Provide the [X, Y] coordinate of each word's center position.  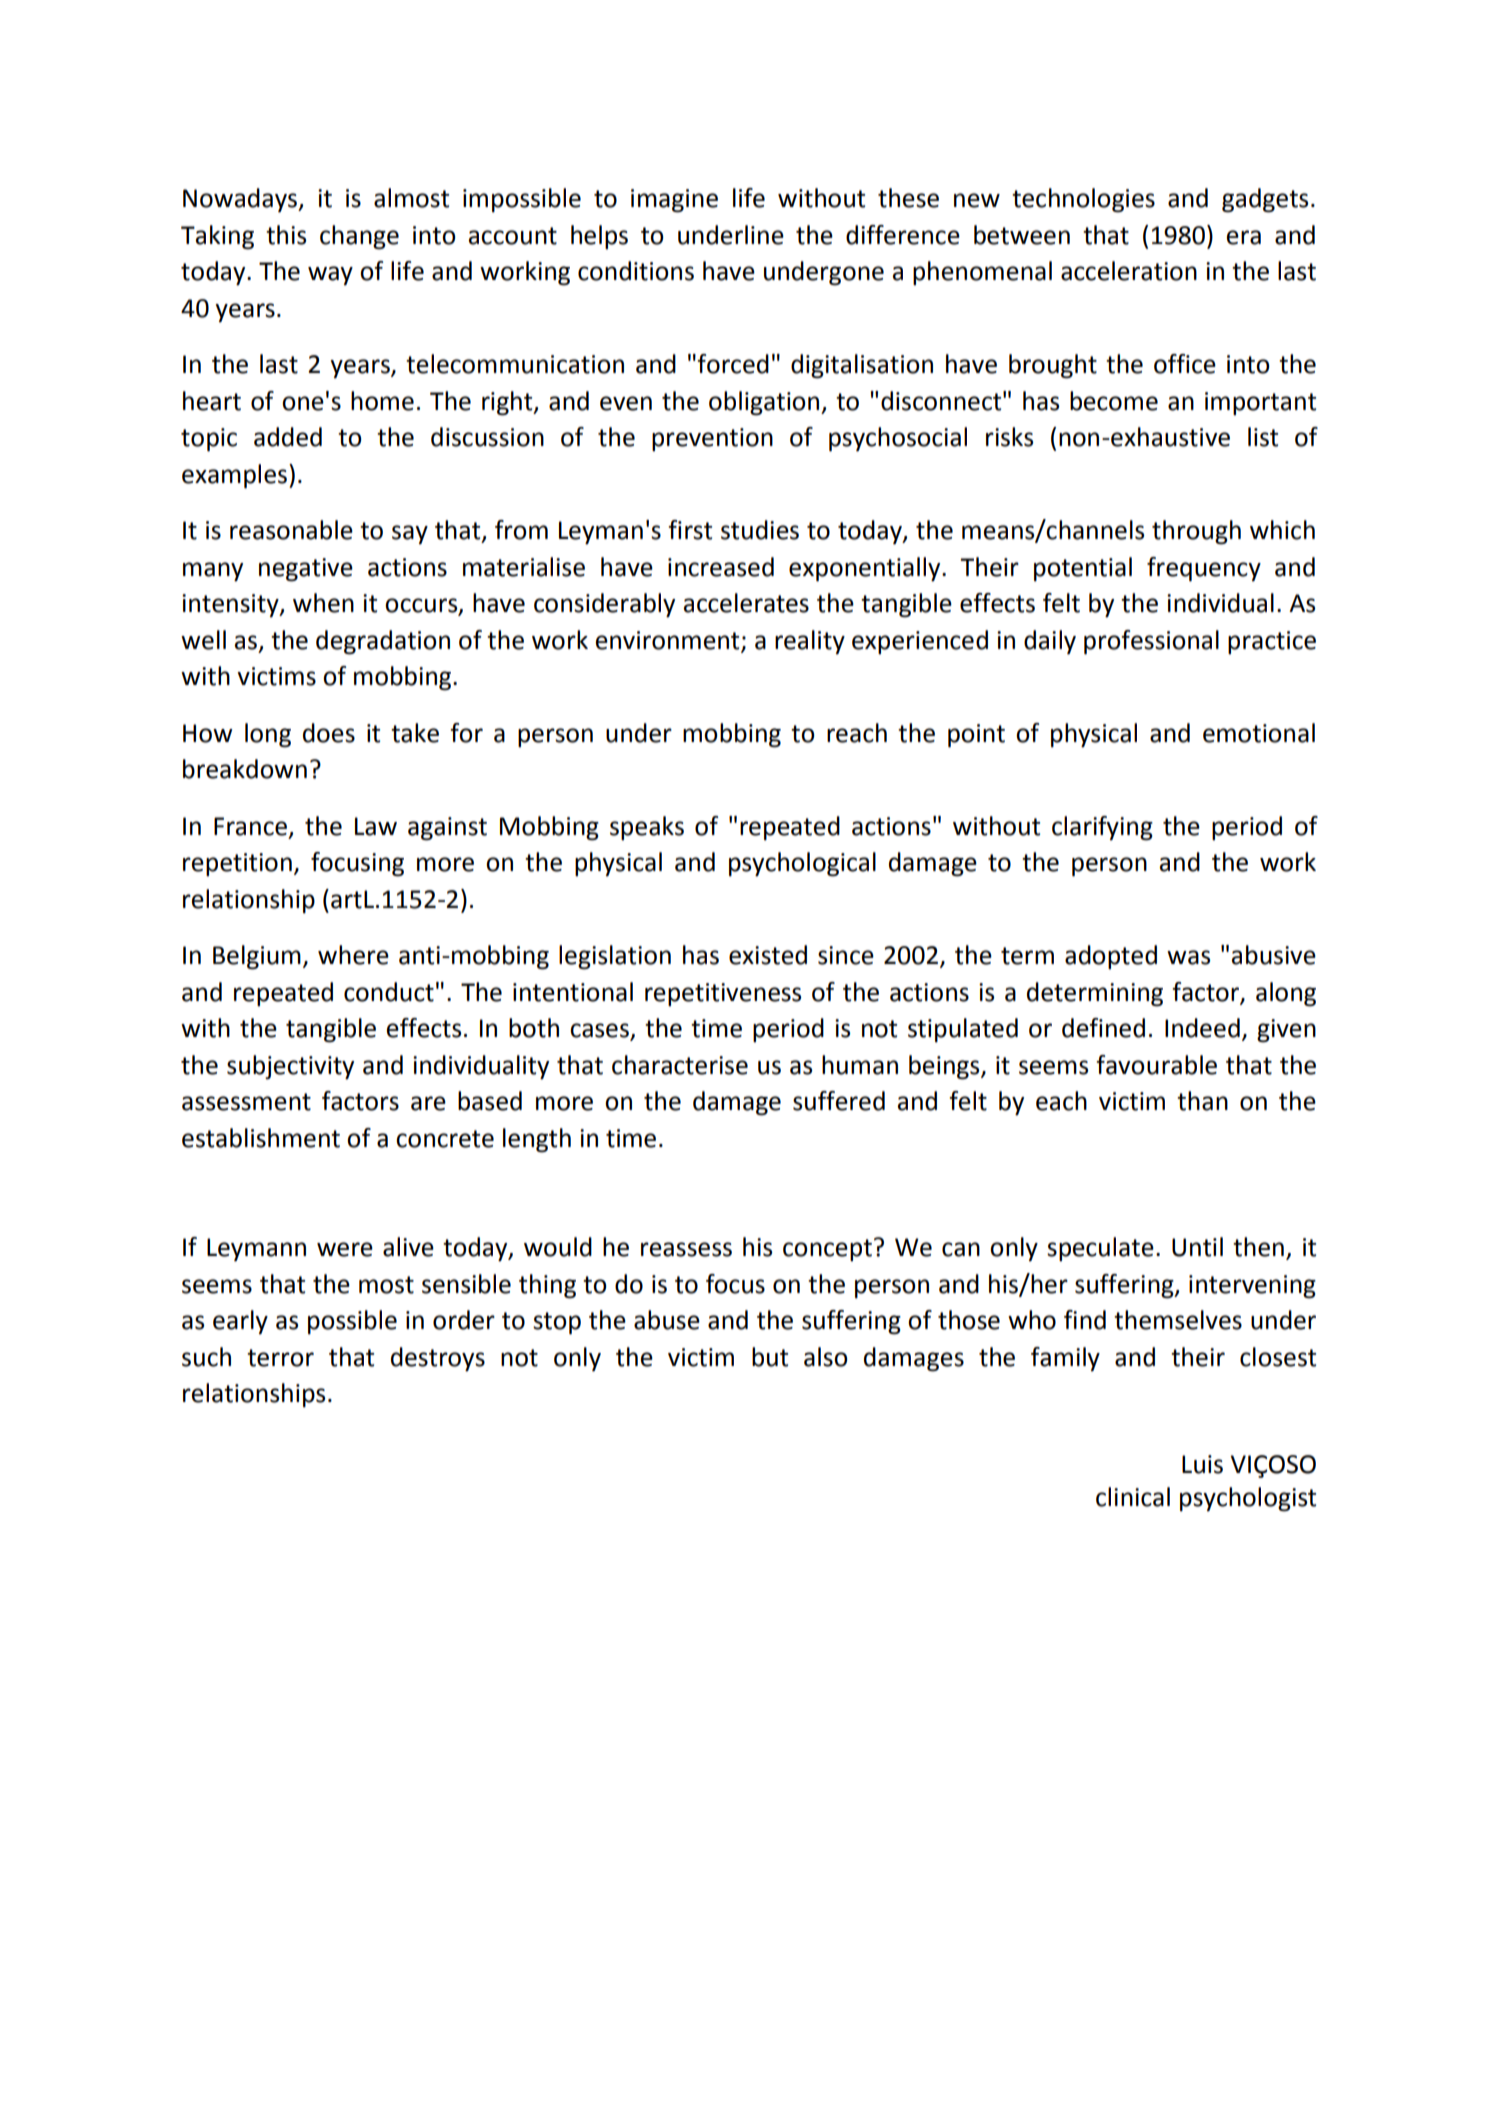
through [1196, 532]
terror [280, 1358]
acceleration [1129, 271]
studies [760, 530]
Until [1197, 1247]
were [345, 1249]
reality [810, 642]
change [359, 237]
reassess [686, 1249]
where [353, 955]
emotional [1259, 733]
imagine [674, 201]
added [288, 437]
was [1188, 957]
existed [768, 955]
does [329, 733]
